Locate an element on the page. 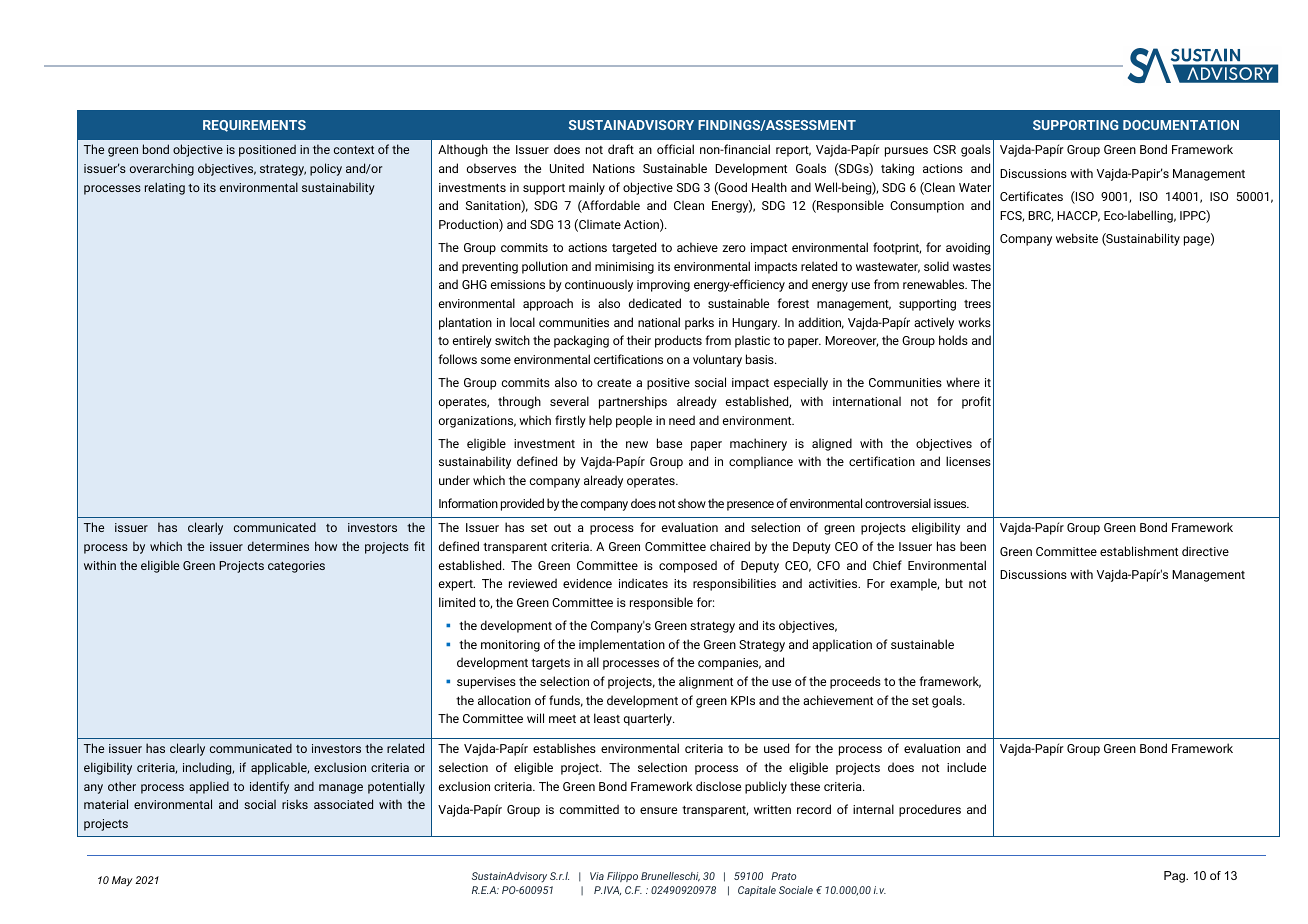 This document has width=1308, height=924. profit is located at coordinates (976, 402).
